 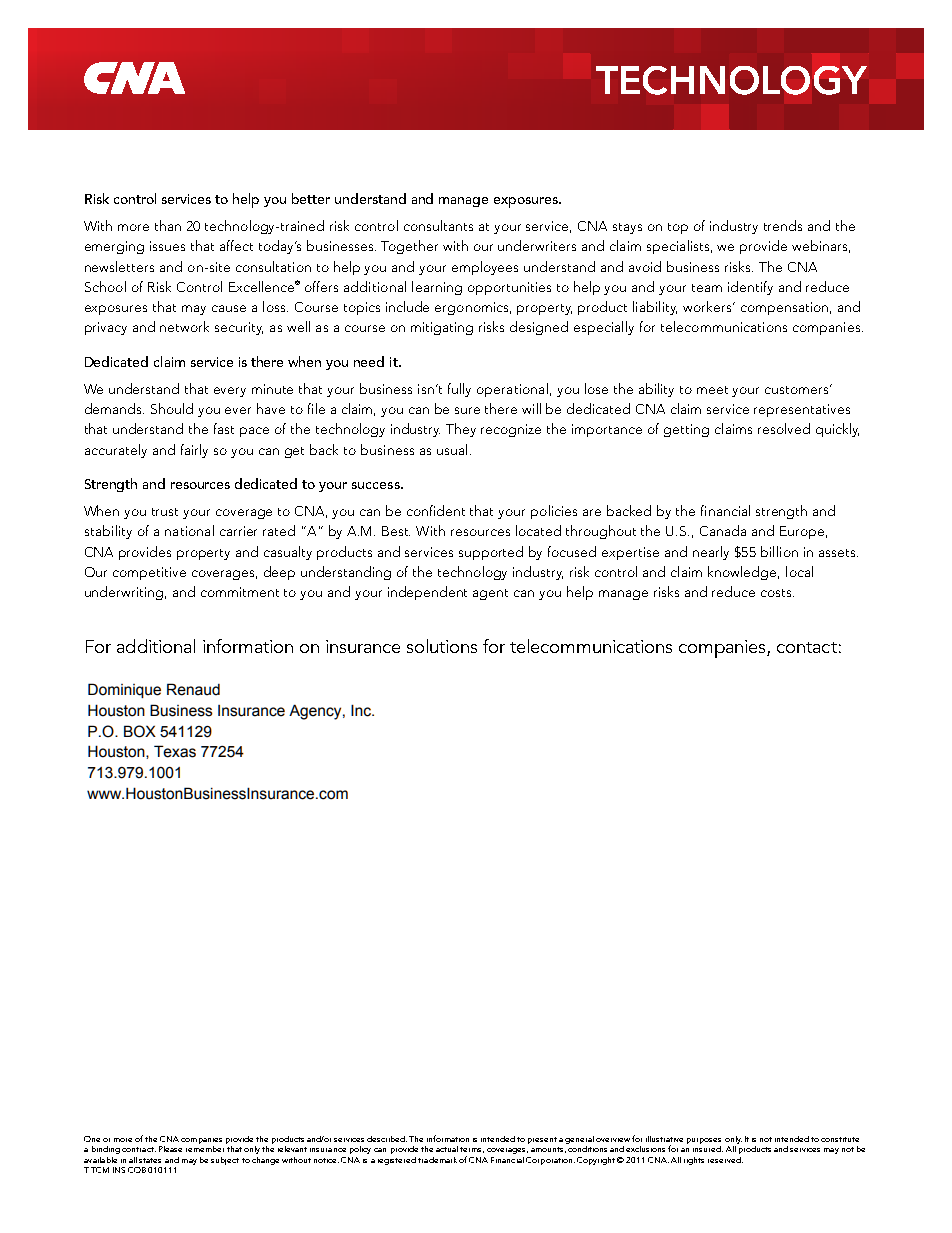 What do you see at coordinates (784, 428) in the screenshot?
I see `resolved` at bounding box center [784, 428].
